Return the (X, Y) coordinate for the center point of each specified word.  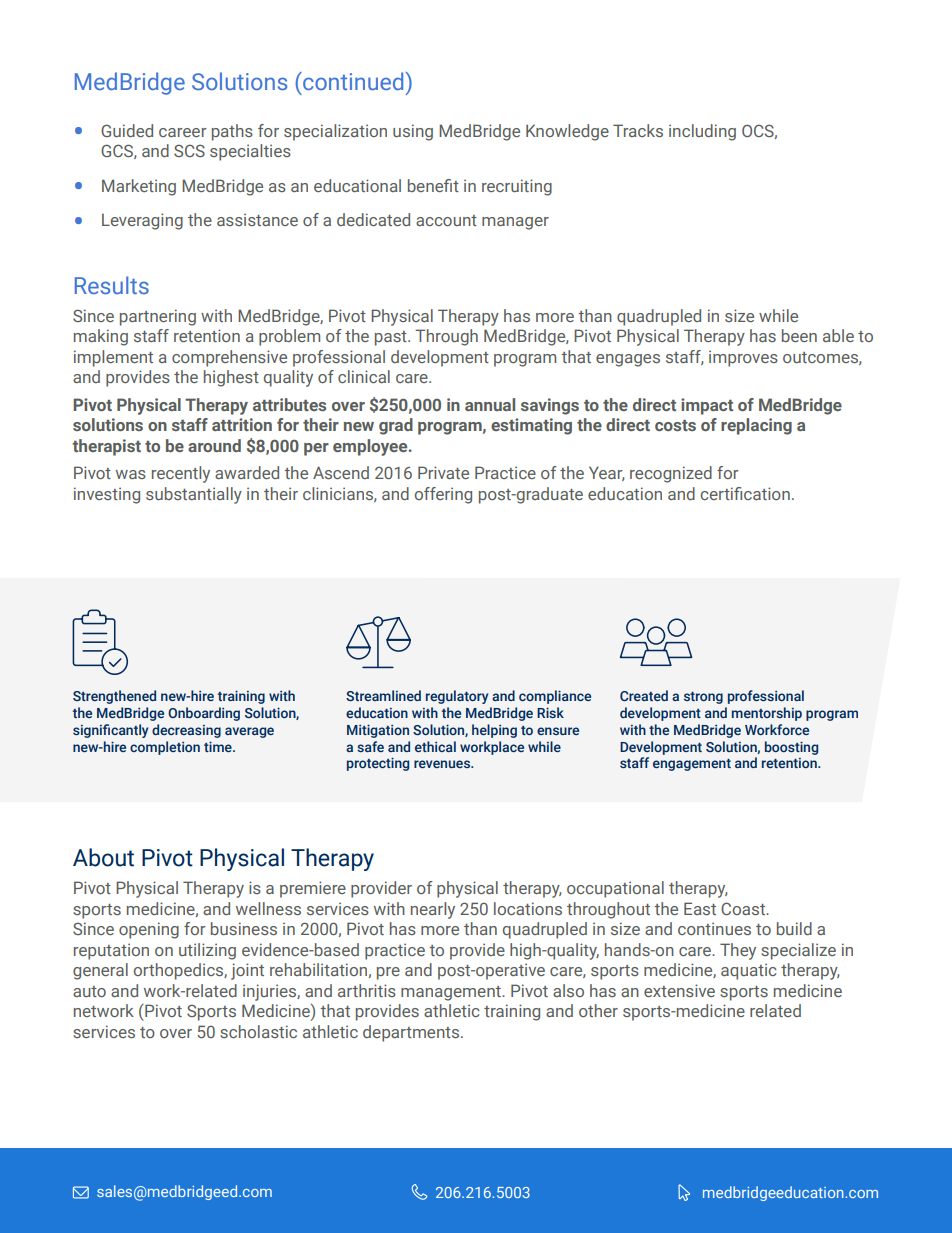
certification (745, 493)
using (413, 132)
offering (443, 495)
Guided (127, 130)
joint (247, 971)
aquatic (749, 971)
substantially (194, 495)
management (452, 993)
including (702, 132)
